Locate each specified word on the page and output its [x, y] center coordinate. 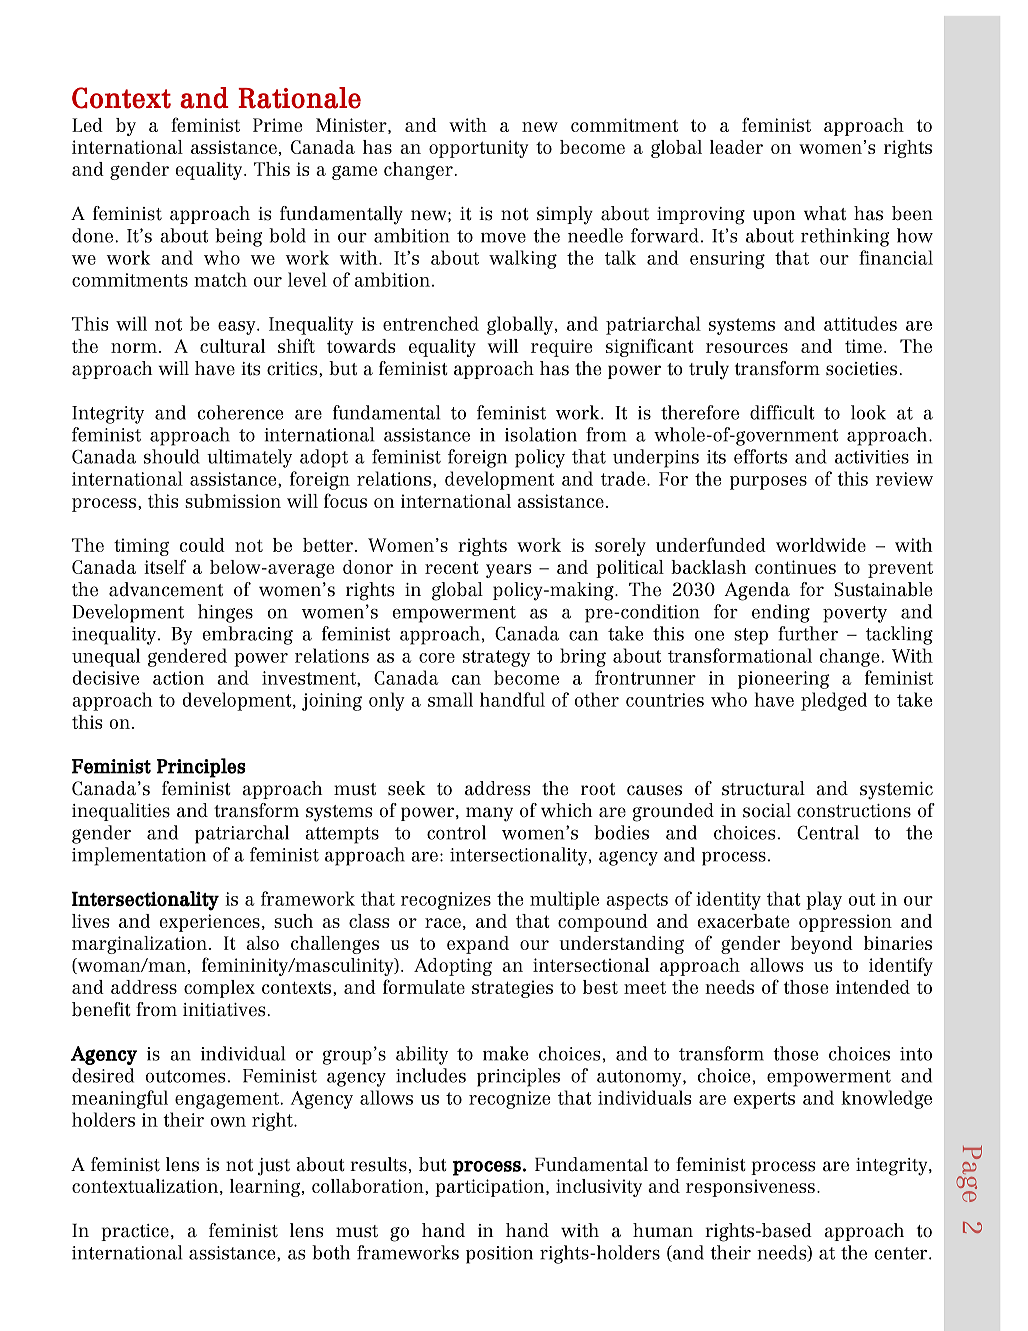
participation [491, 1188]
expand [478, 945]
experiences [210, 923]
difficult [782, 412]
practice [135, 1232]
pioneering [784, 680]
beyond [822, 945]
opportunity [478, 149]
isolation [541, 434]
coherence [240, 412]
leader [736, 147]
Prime [277, 125]
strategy [496, 658]
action [178, 678]
